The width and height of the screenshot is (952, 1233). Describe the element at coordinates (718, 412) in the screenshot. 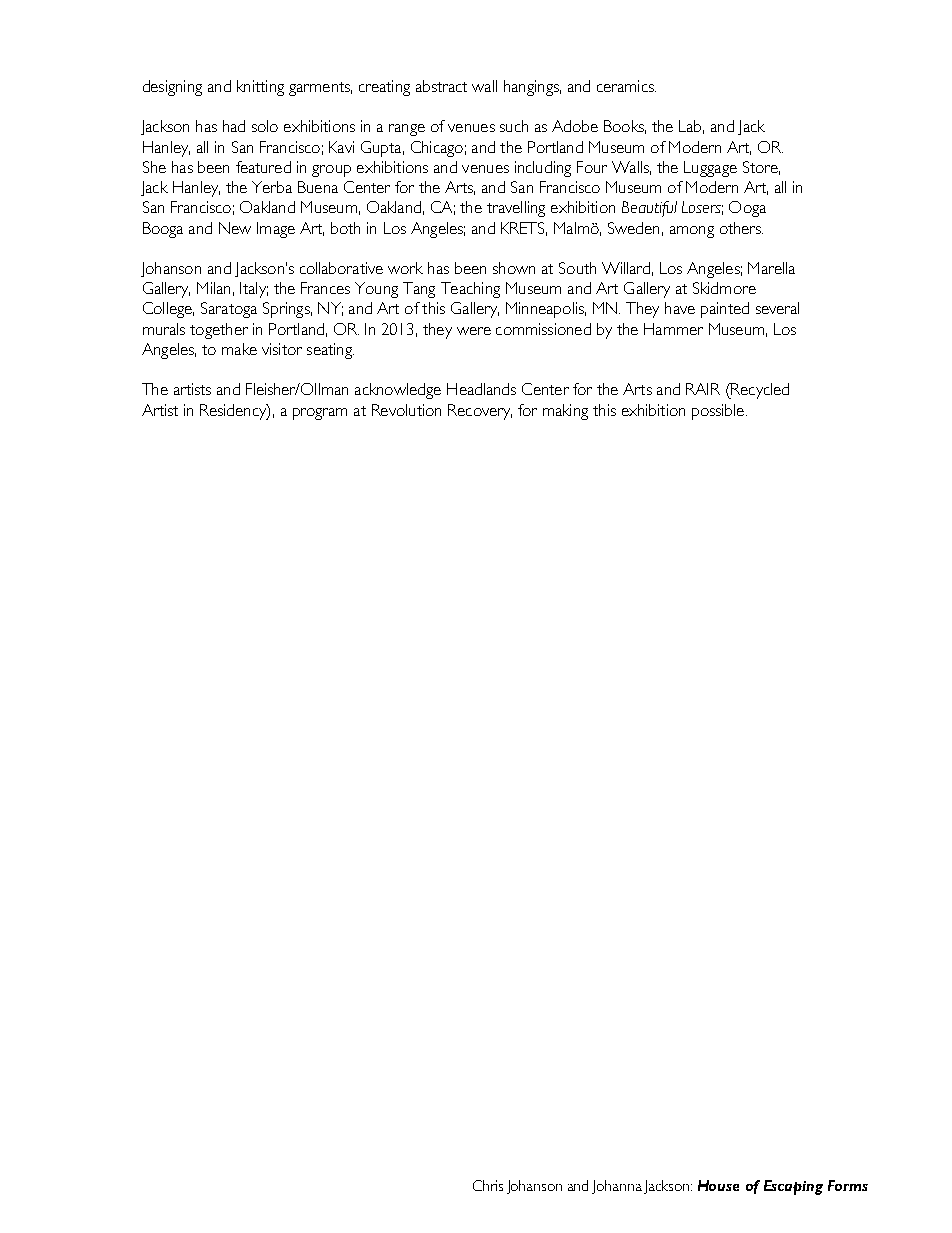

I see `possible` at that location.
